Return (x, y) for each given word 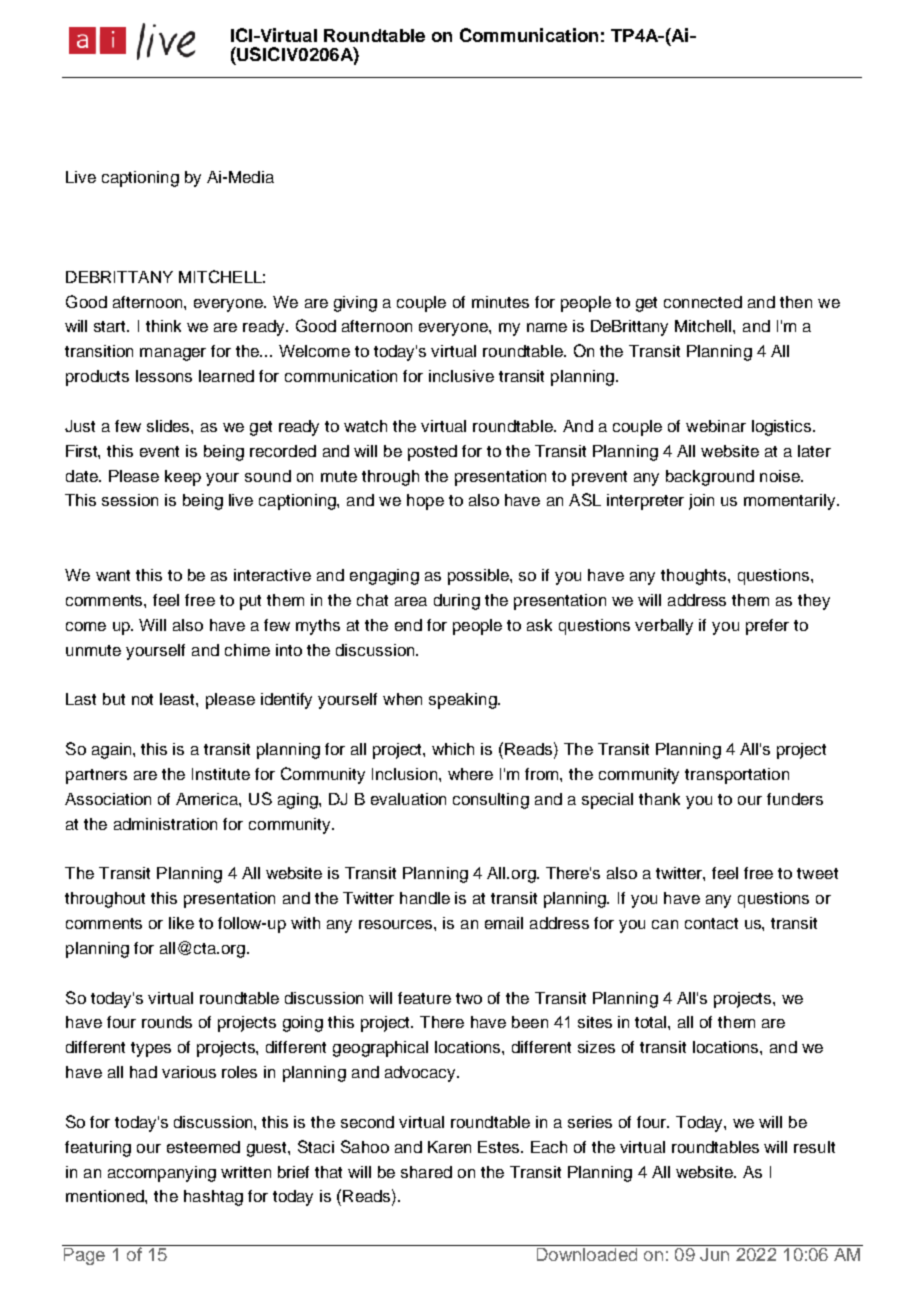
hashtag (213, 1198)
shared (426, 1172)
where (470, 774)
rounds (167, 1022)
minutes (500, 302)
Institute (221, 774)
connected (703, 302)
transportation (737, 776)
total (652, 1022)
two (469, 998)
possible (479, 577)
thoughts (695, 577)
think (163, 326)
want (113, 575)
